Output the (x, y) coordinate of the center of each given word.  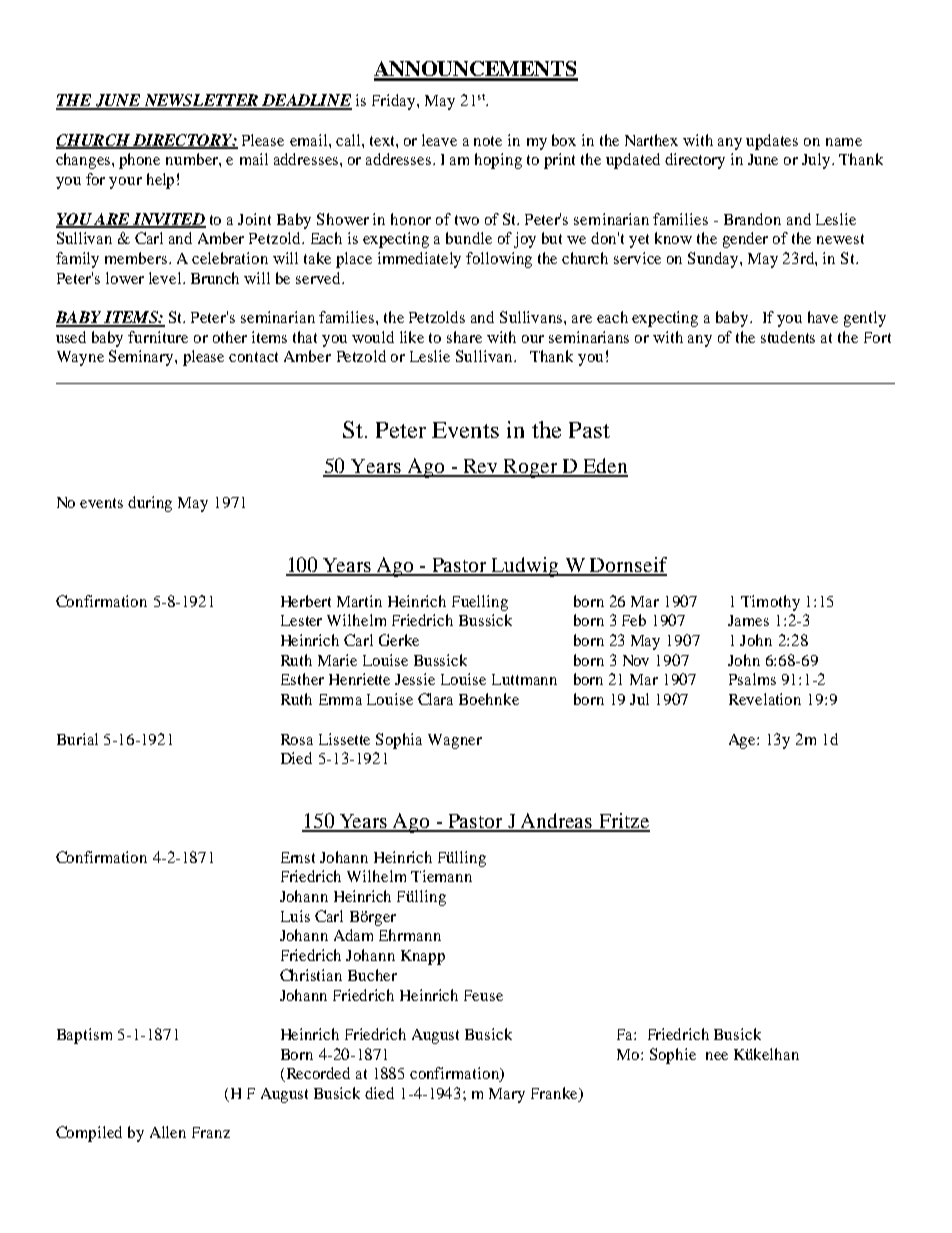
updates (772, 142)
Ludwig (525, 567)
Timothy (770, 603)
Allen (168, 1132)
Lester (301, 620)
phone (139, 161)
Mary (507, 1095)
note (488, 141)
